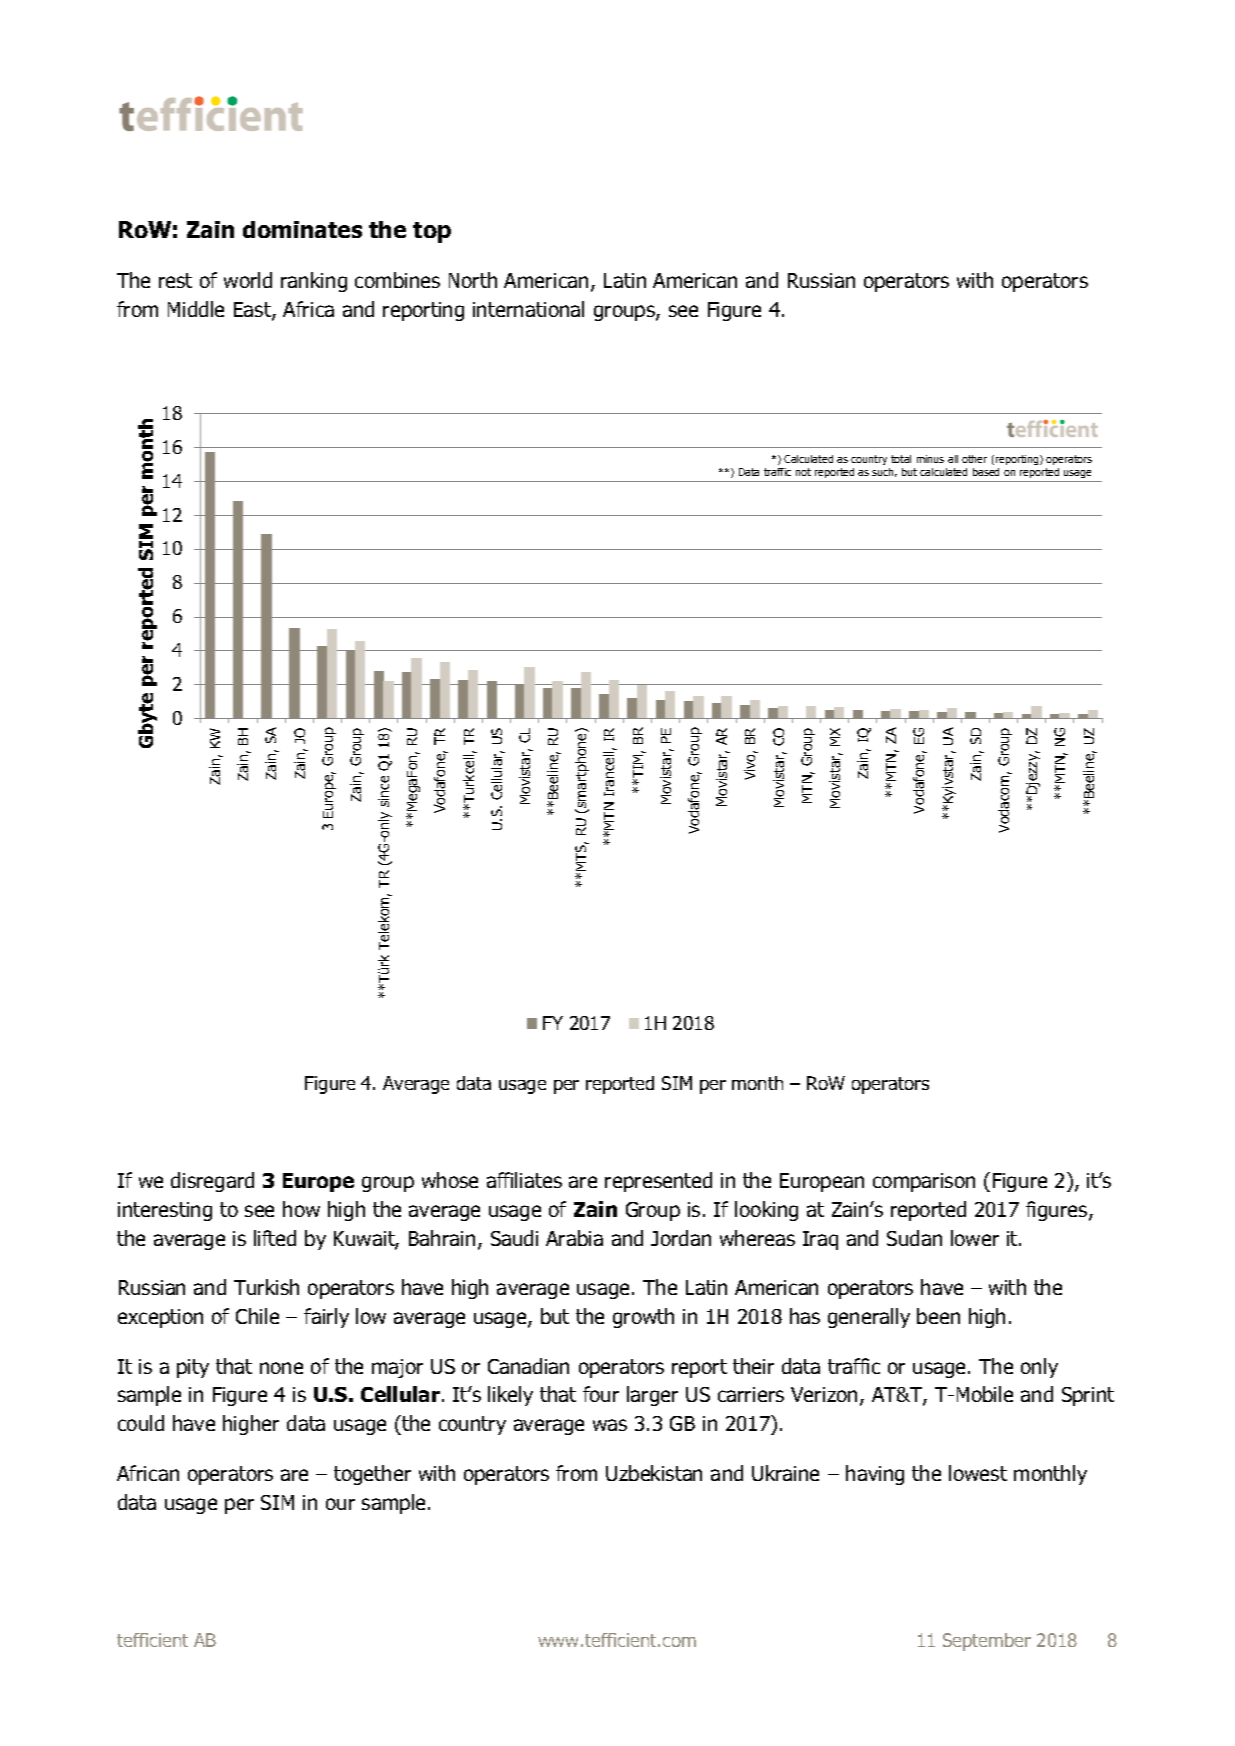  Describe the element at coordinates (658, 1182) in the document. I see `represented` at that location.
